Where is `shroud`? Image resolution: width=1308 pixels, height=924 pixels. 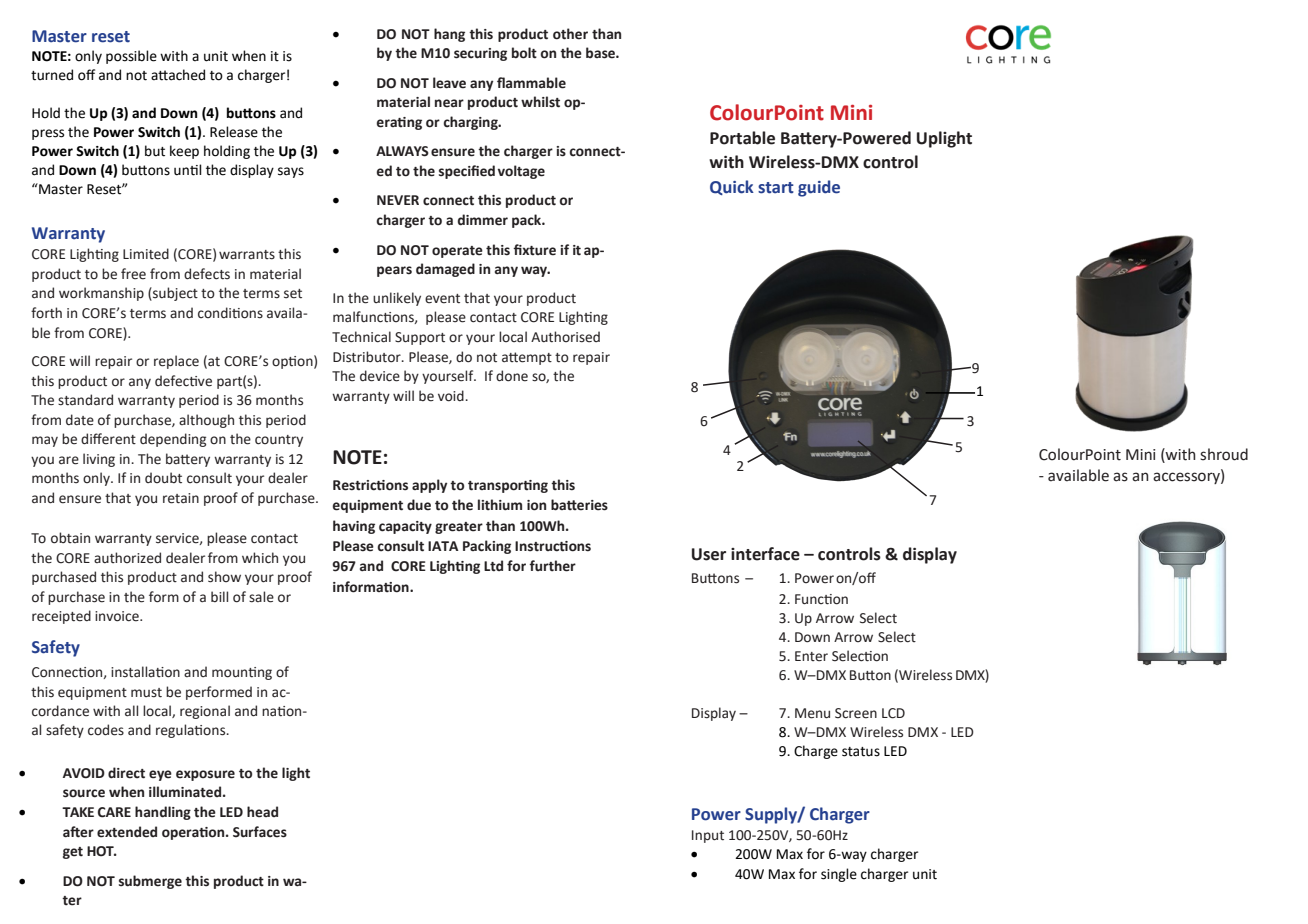
shroud is located at coordinates (1224, 454).
